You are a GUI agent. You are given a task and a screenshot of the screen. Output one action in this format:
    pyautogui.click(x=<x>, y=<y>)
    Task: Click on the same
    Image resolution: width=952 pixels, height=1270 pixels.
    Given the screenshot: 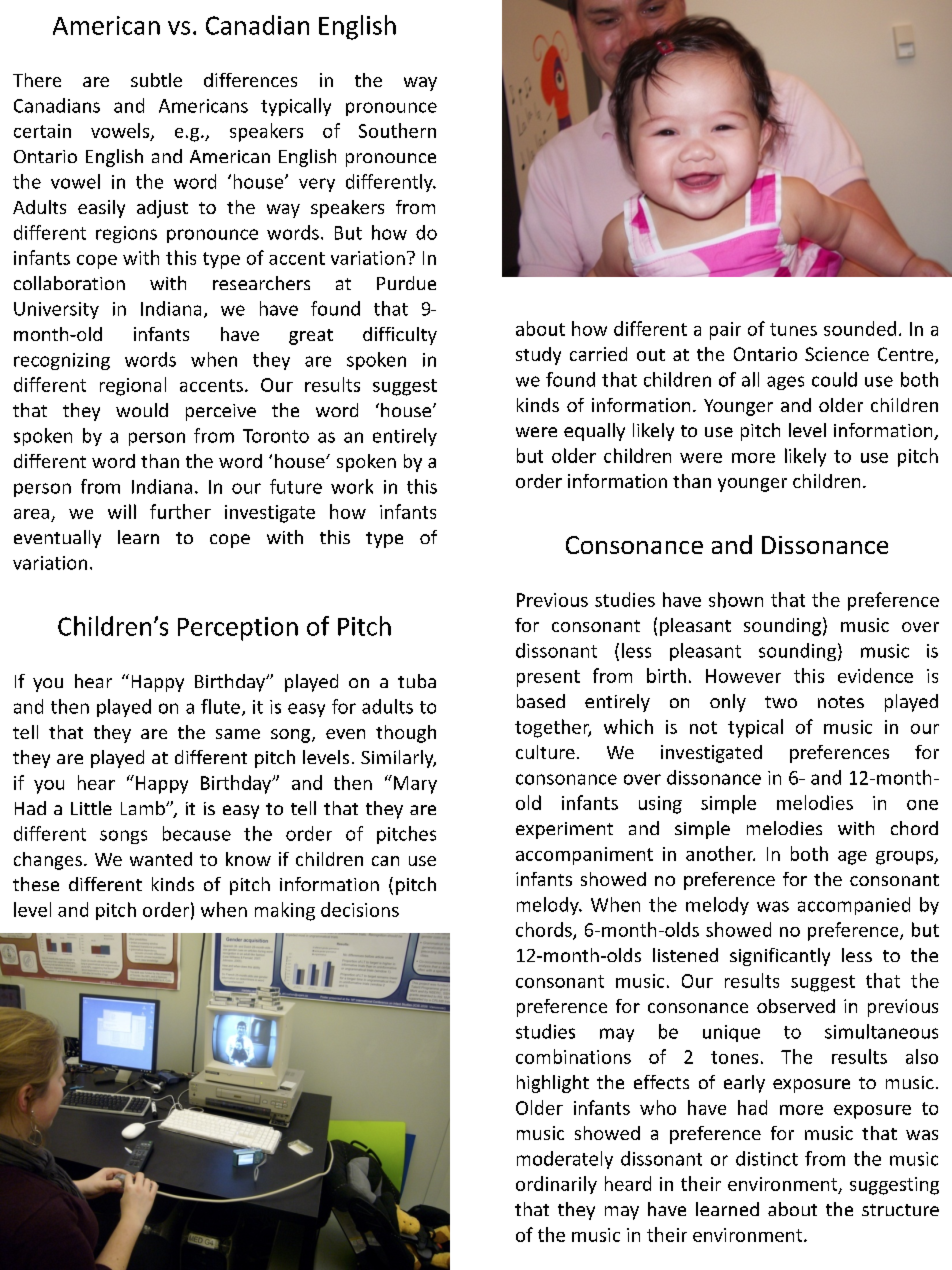 What is the action you would take?
    pyautogui.click(x=238, y=734)
